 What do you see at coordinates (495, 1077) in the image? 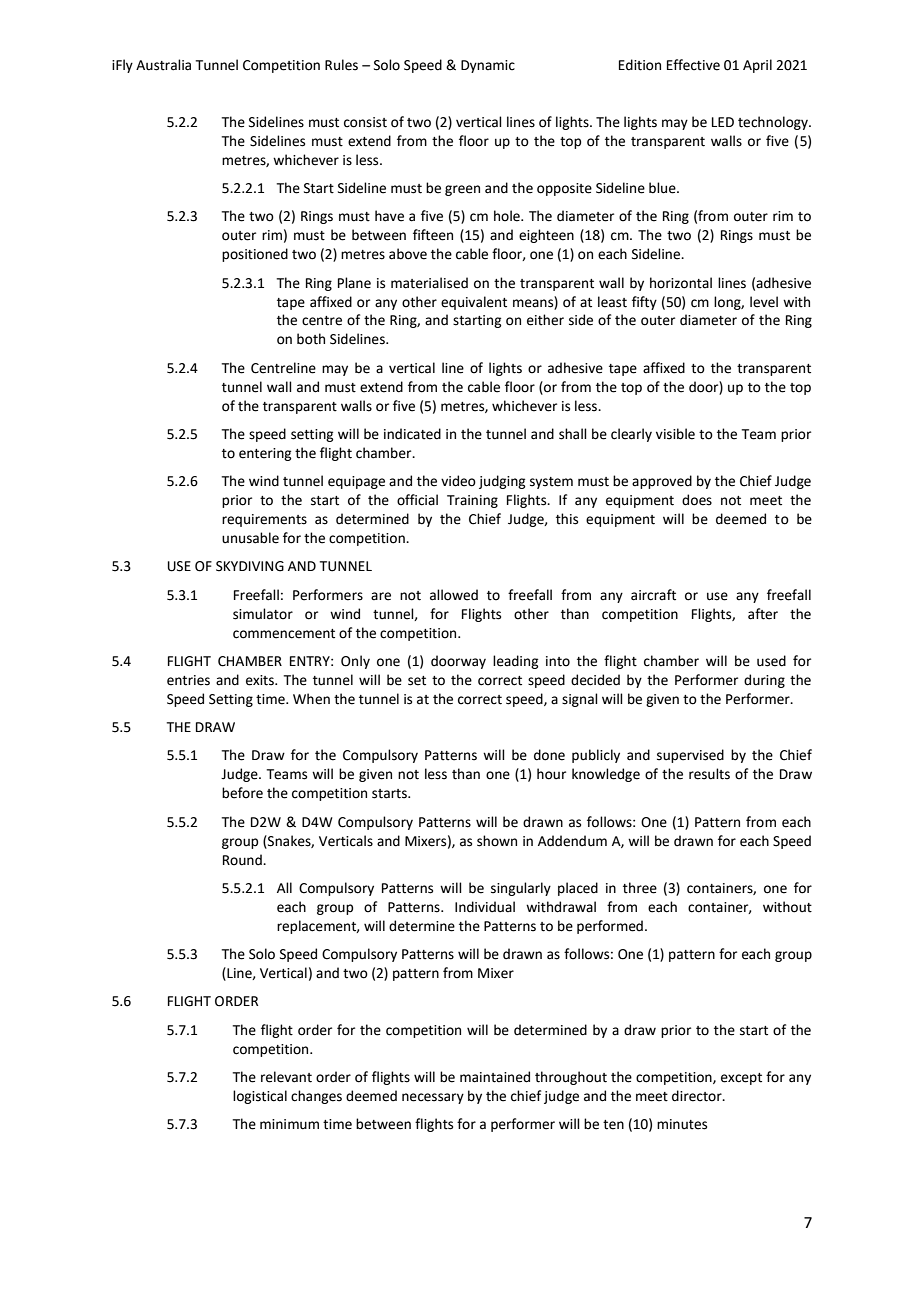
I see `maintained` at bounding box center [495, 1077].
